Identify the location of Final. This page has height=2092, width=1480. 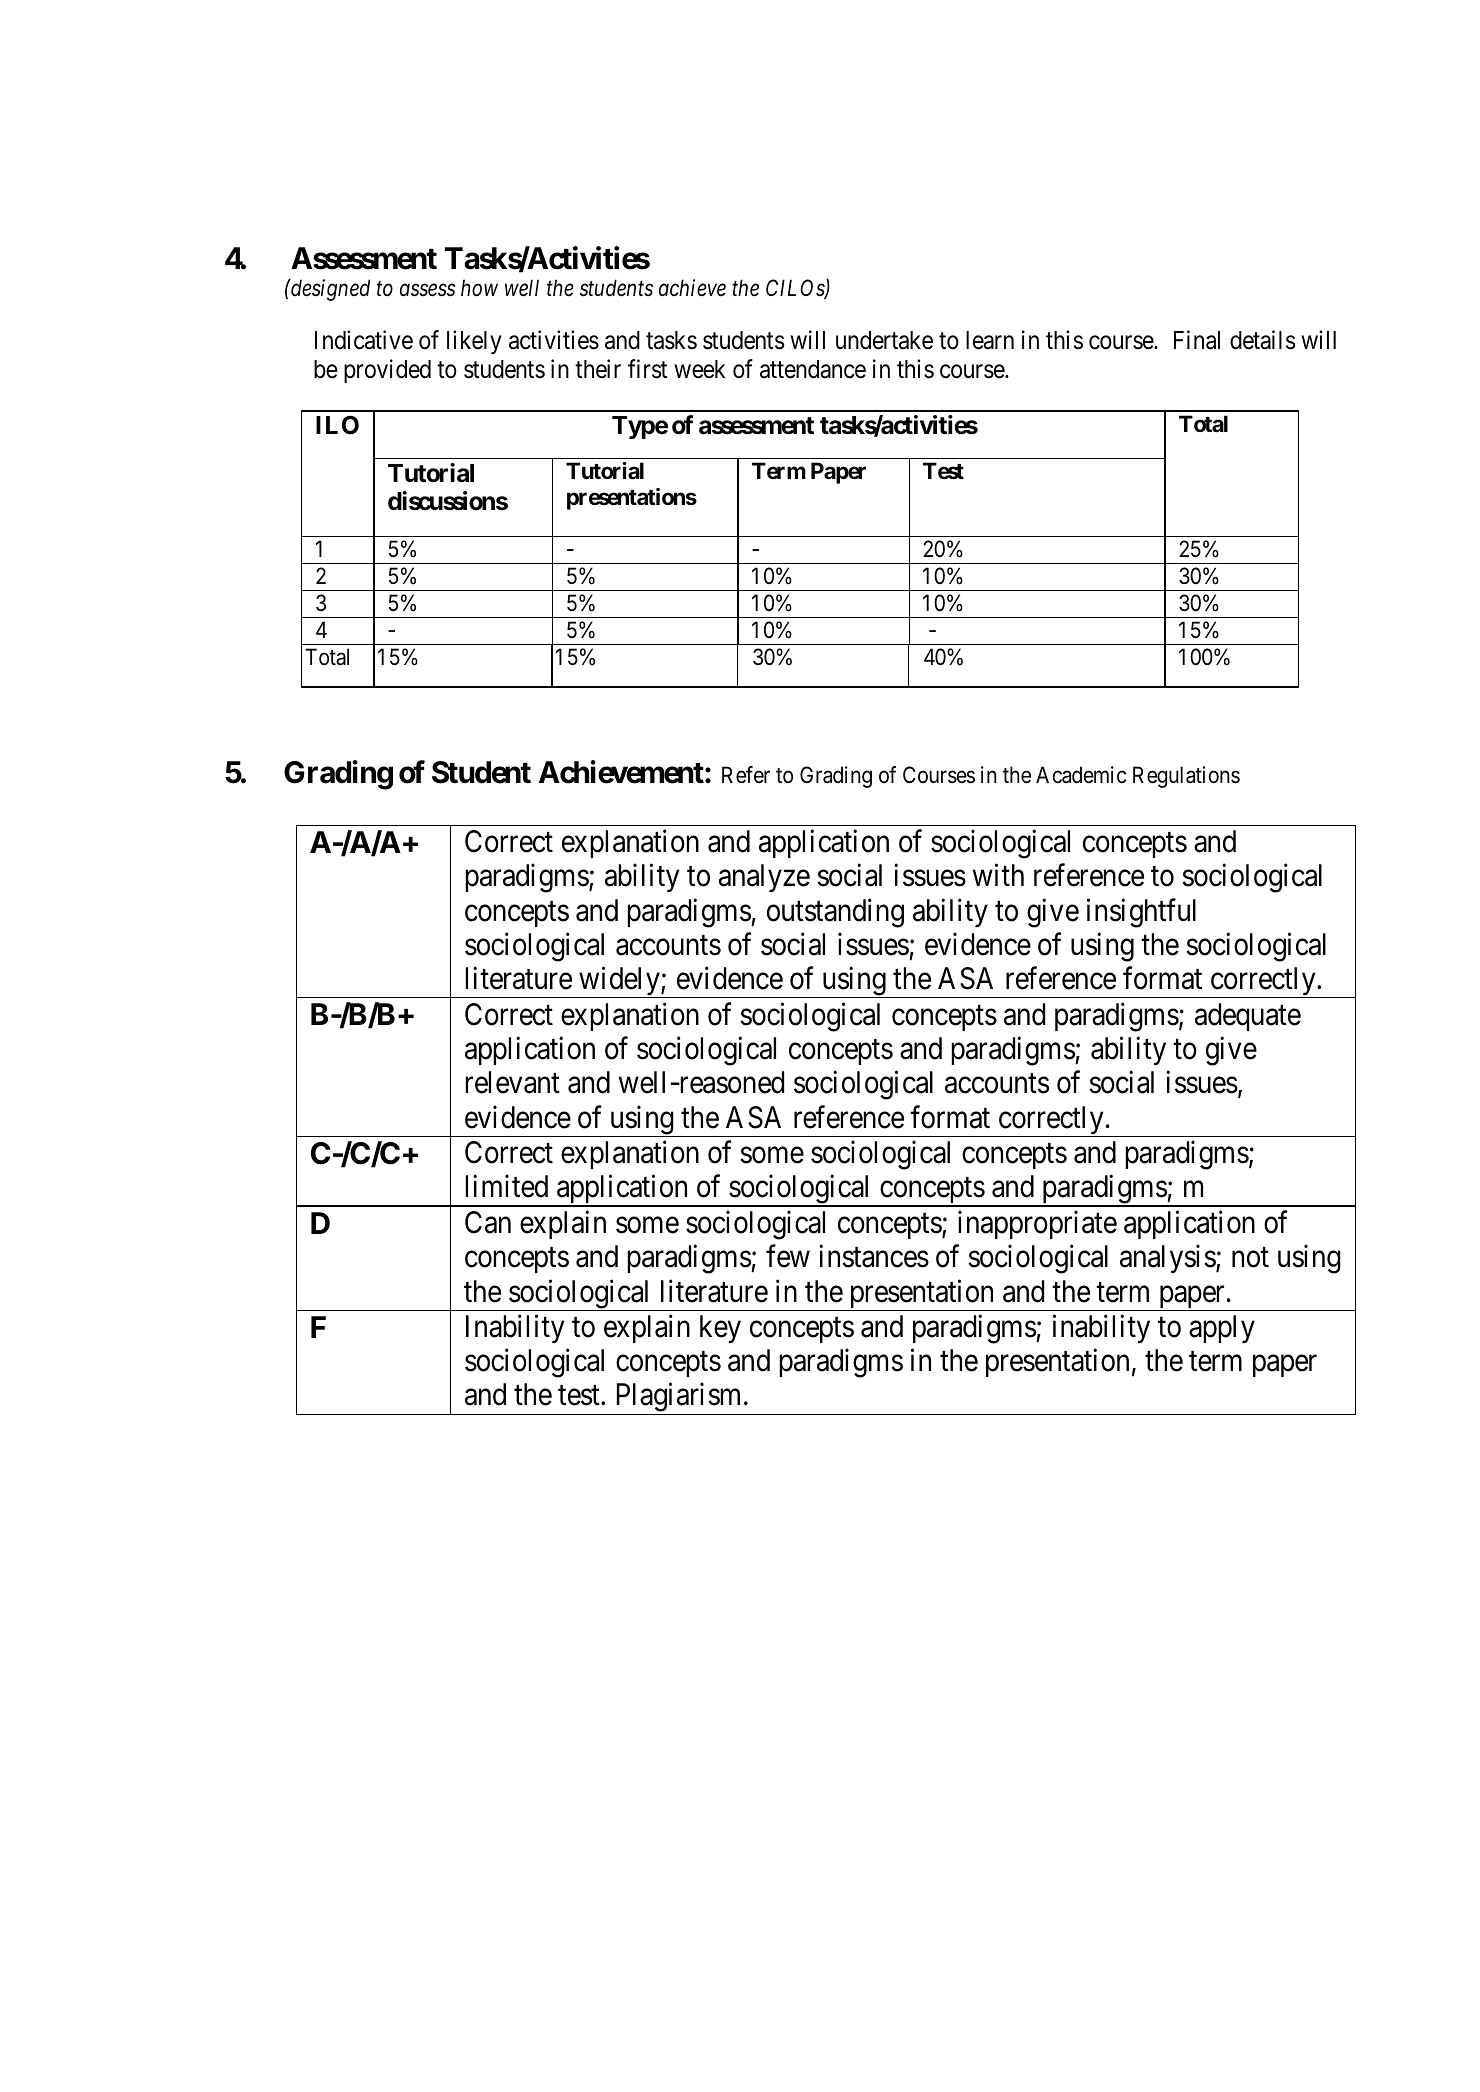
(1197, 340).
